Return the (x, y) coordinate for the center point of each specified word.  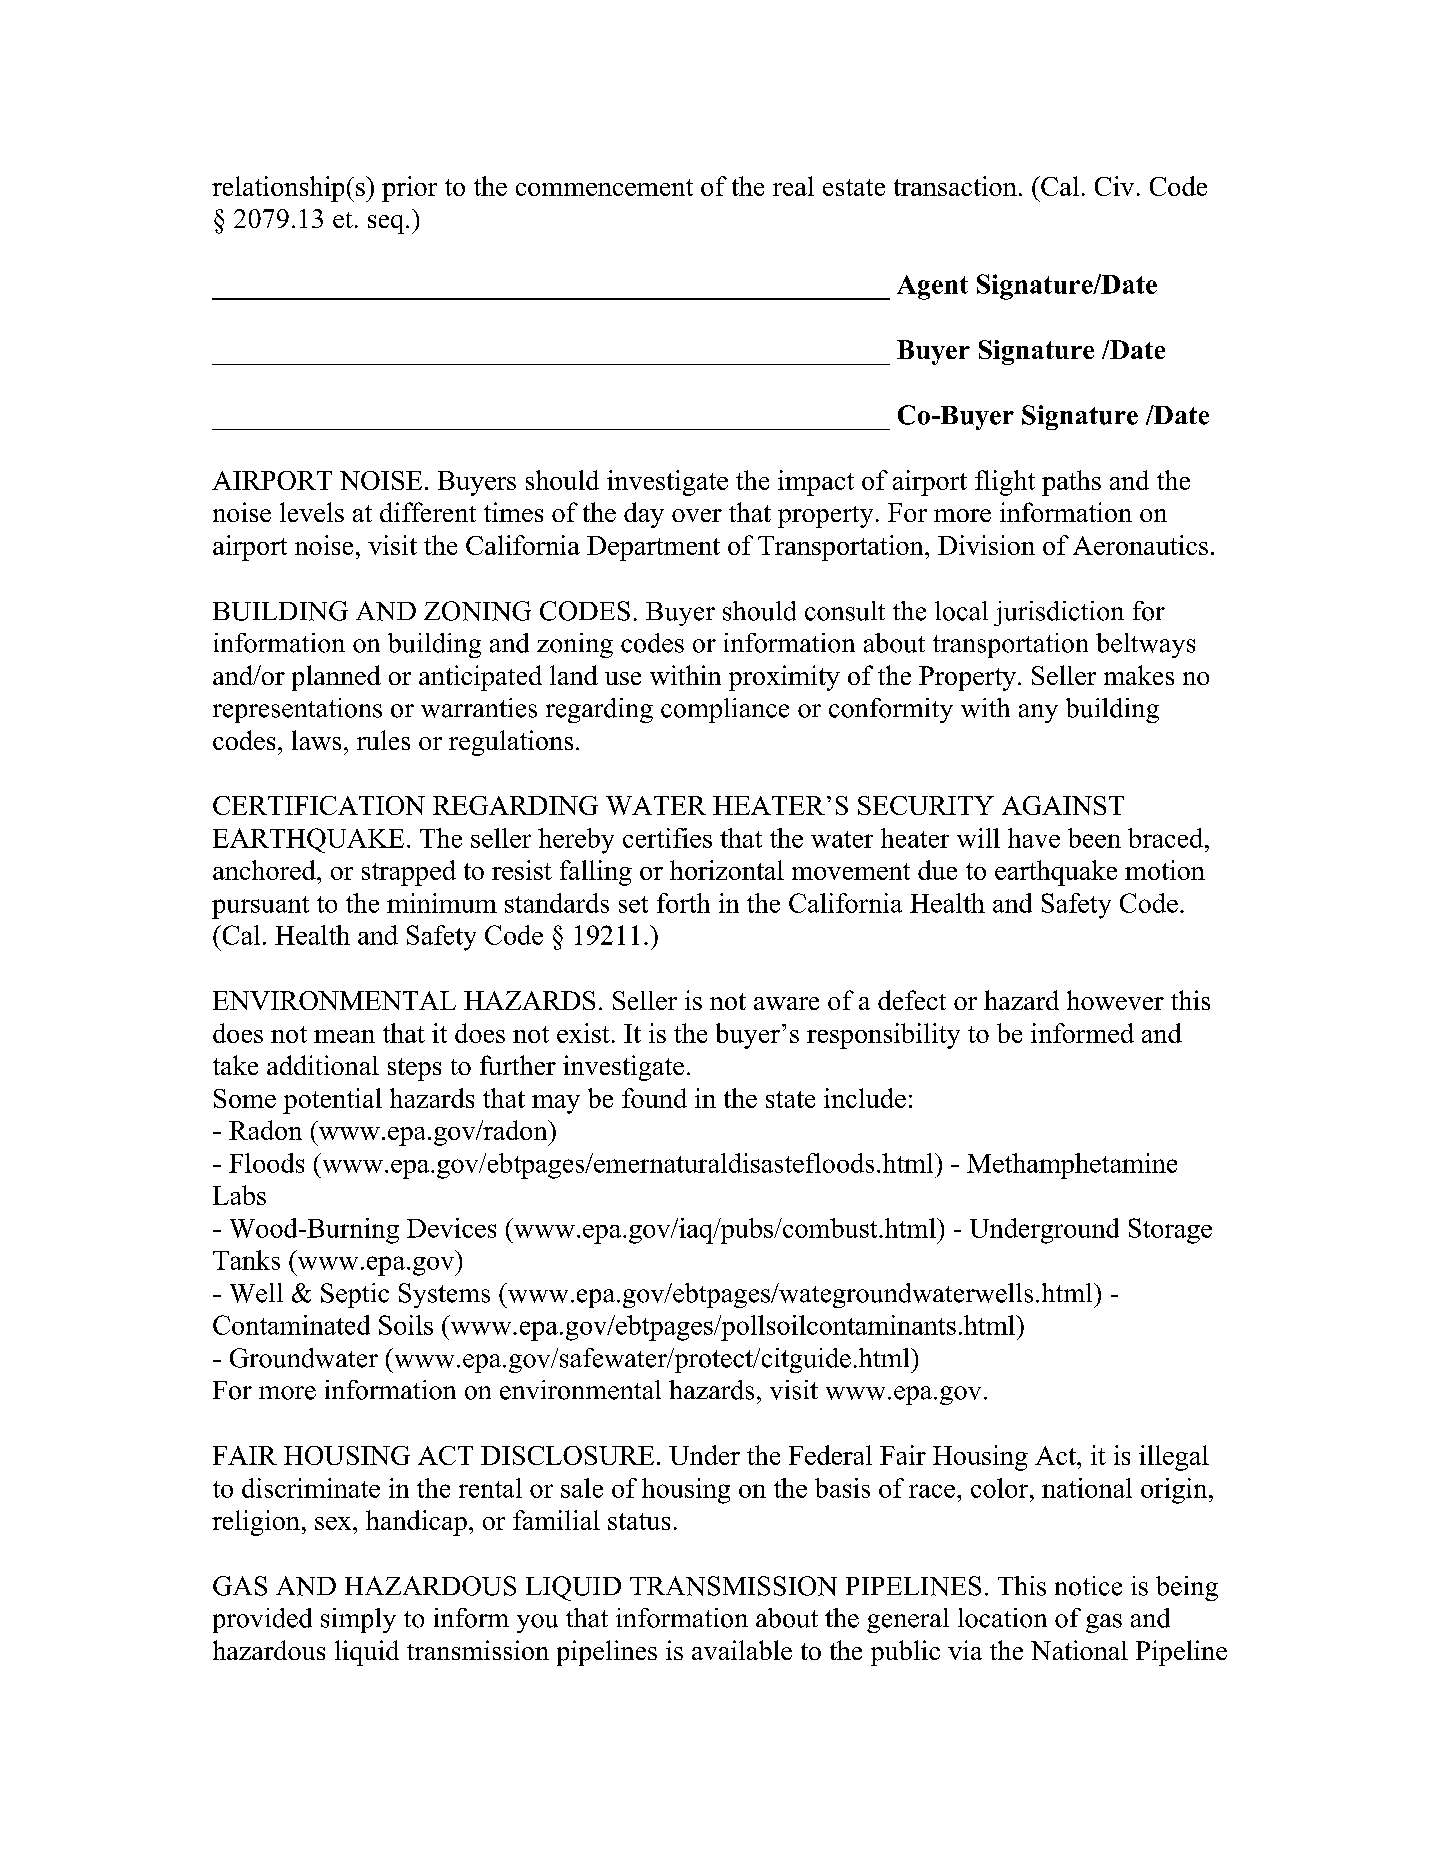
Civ (1114, 186)
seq (387, 224)
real (793, 186)
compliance (725, 710)
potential (332, 1101)
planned (336, 678)
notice (1088, 1586)
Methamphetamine (1072, 1166)
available (742, 1650)
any (1038, 713)
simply (358, 1620)
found (654, 1098)
